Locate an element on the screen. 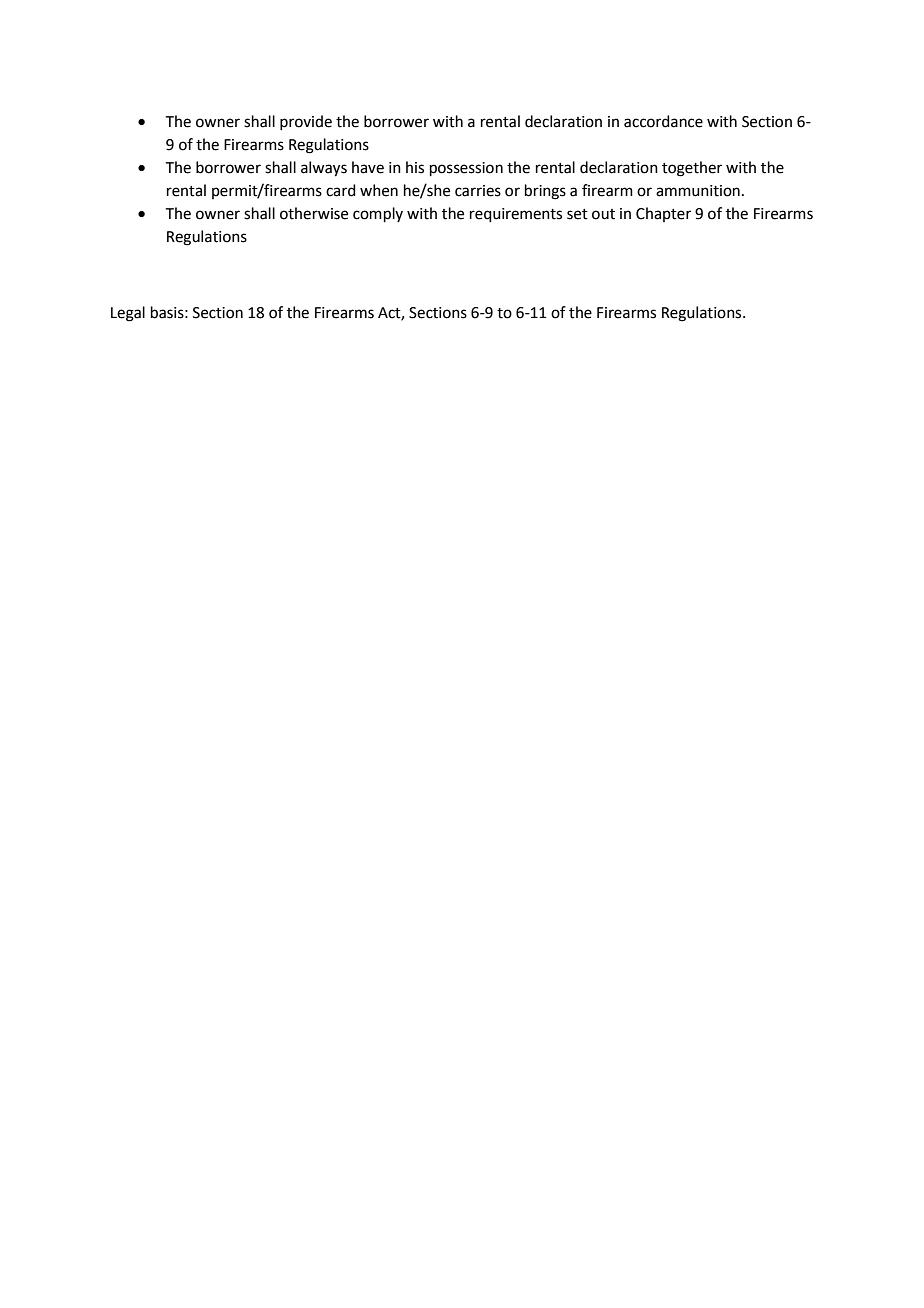  provide is located at coordinates (306, 122).
